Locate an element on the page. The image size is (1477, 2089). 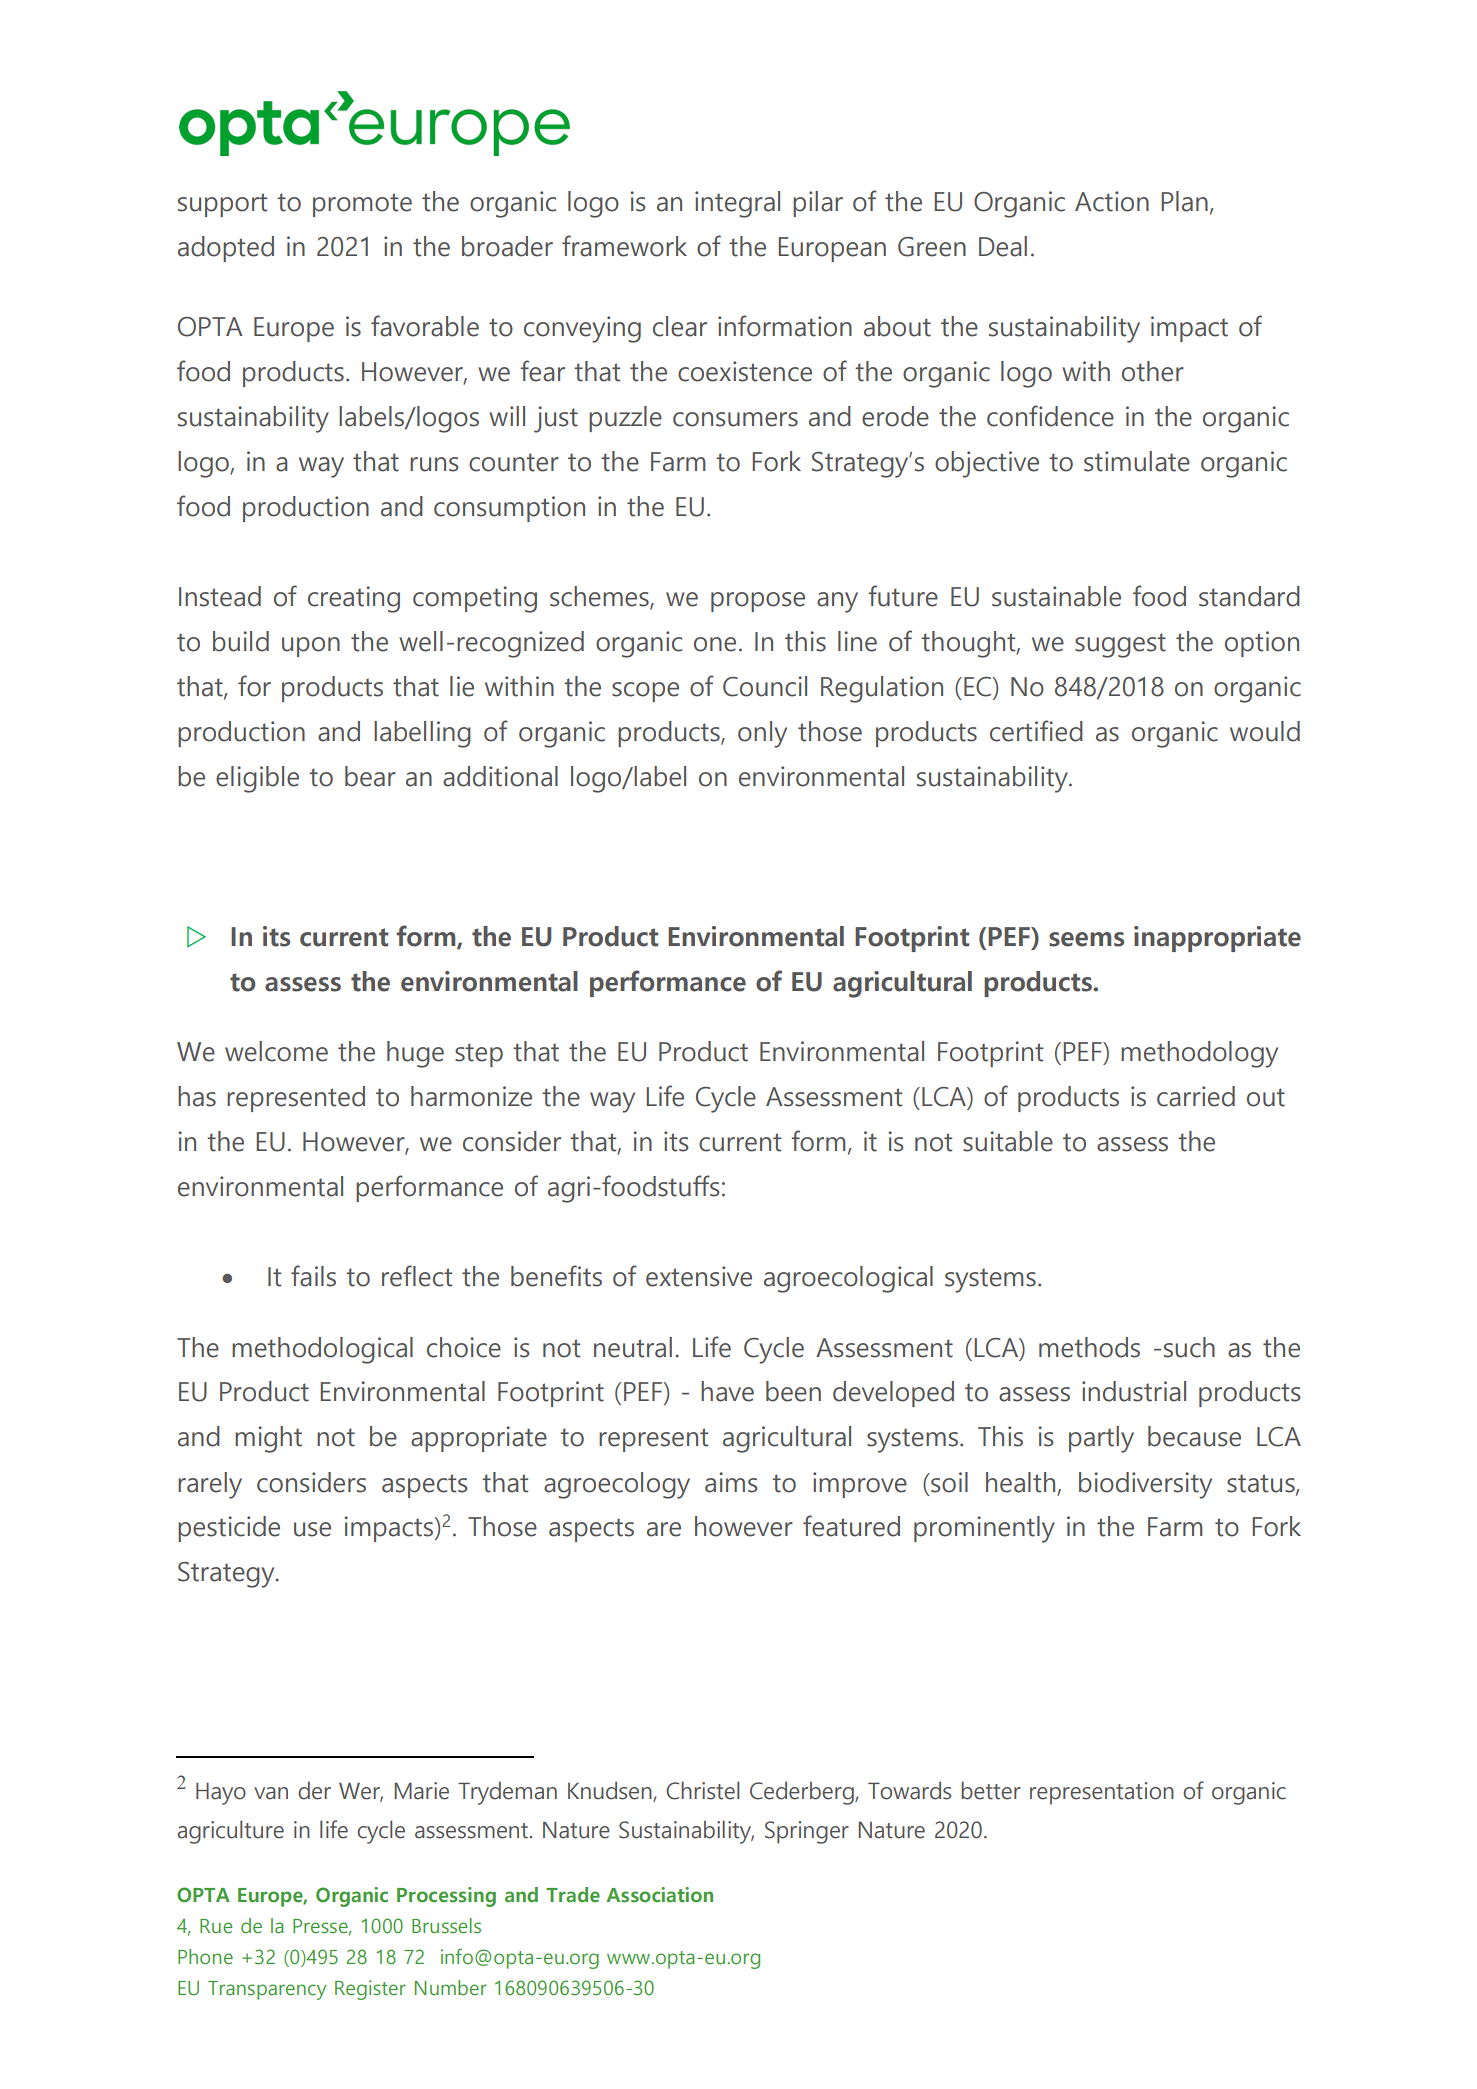
only is located at coordinates (762, 734).
